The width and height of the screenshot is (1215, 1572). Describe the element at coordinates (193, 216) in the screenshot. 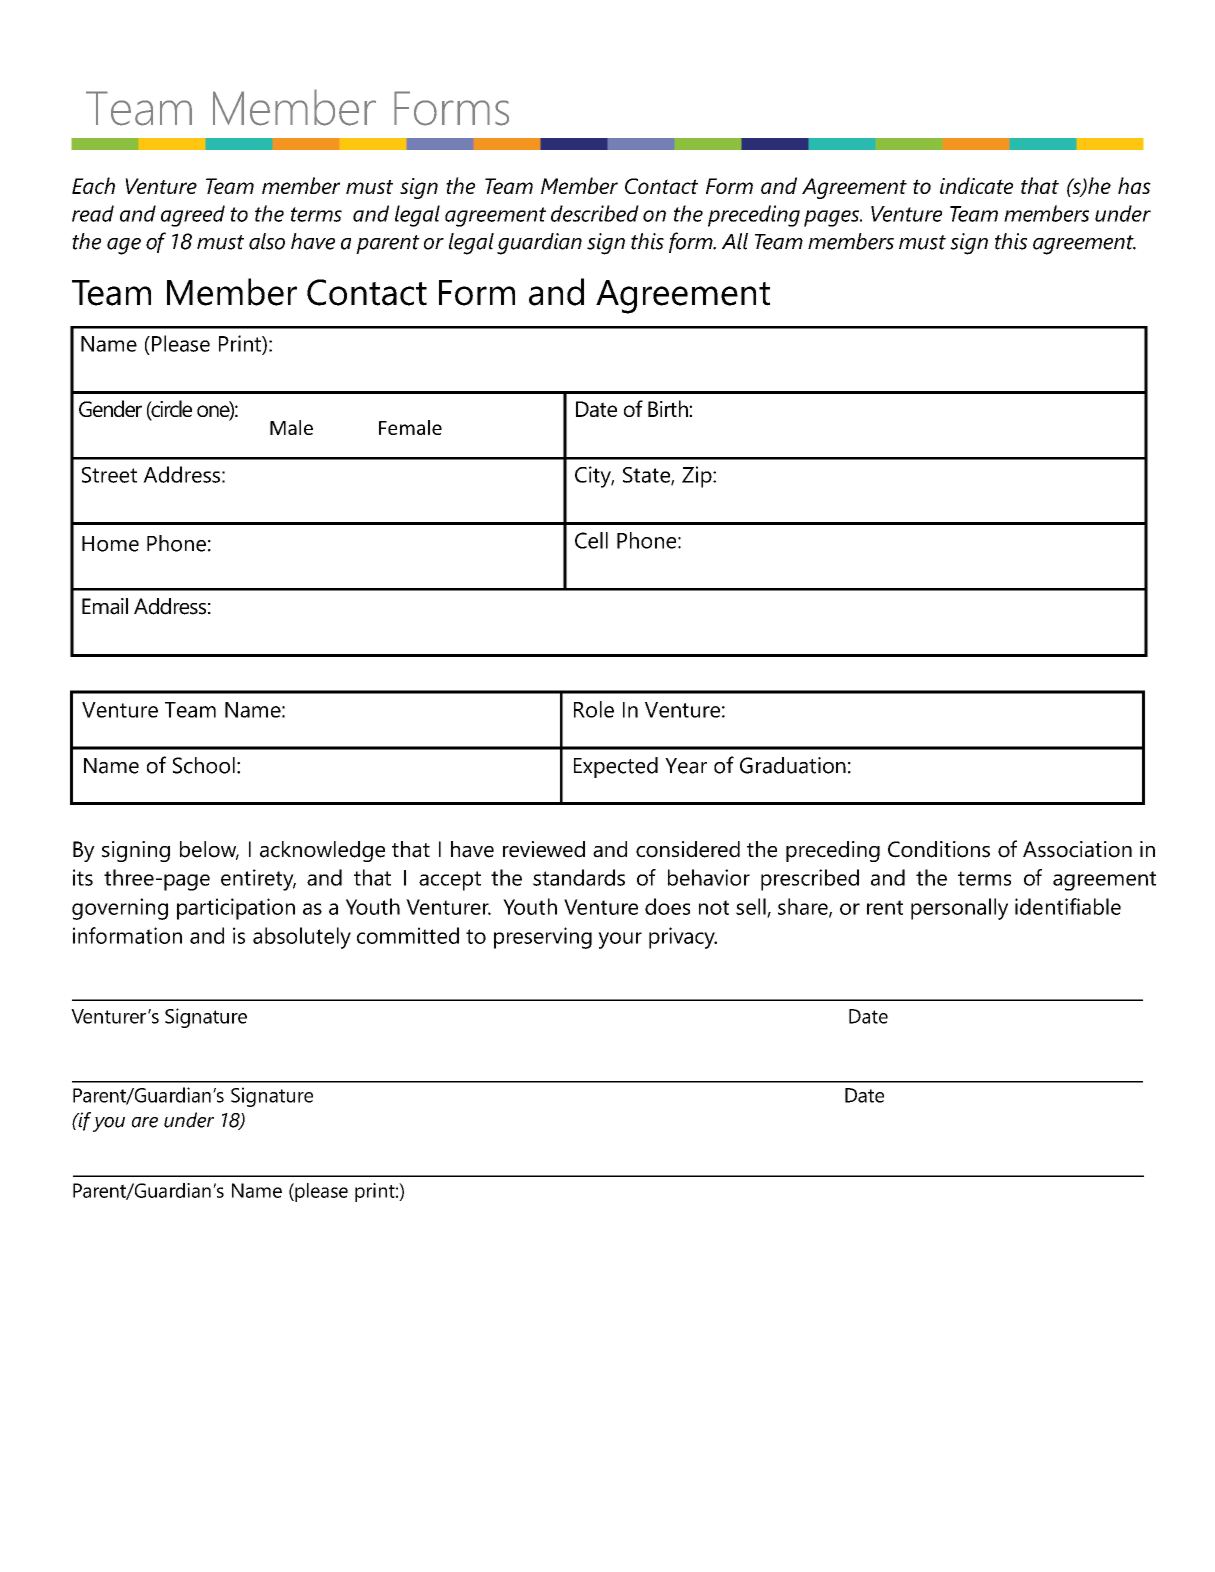

I see `agreed` at that location.
